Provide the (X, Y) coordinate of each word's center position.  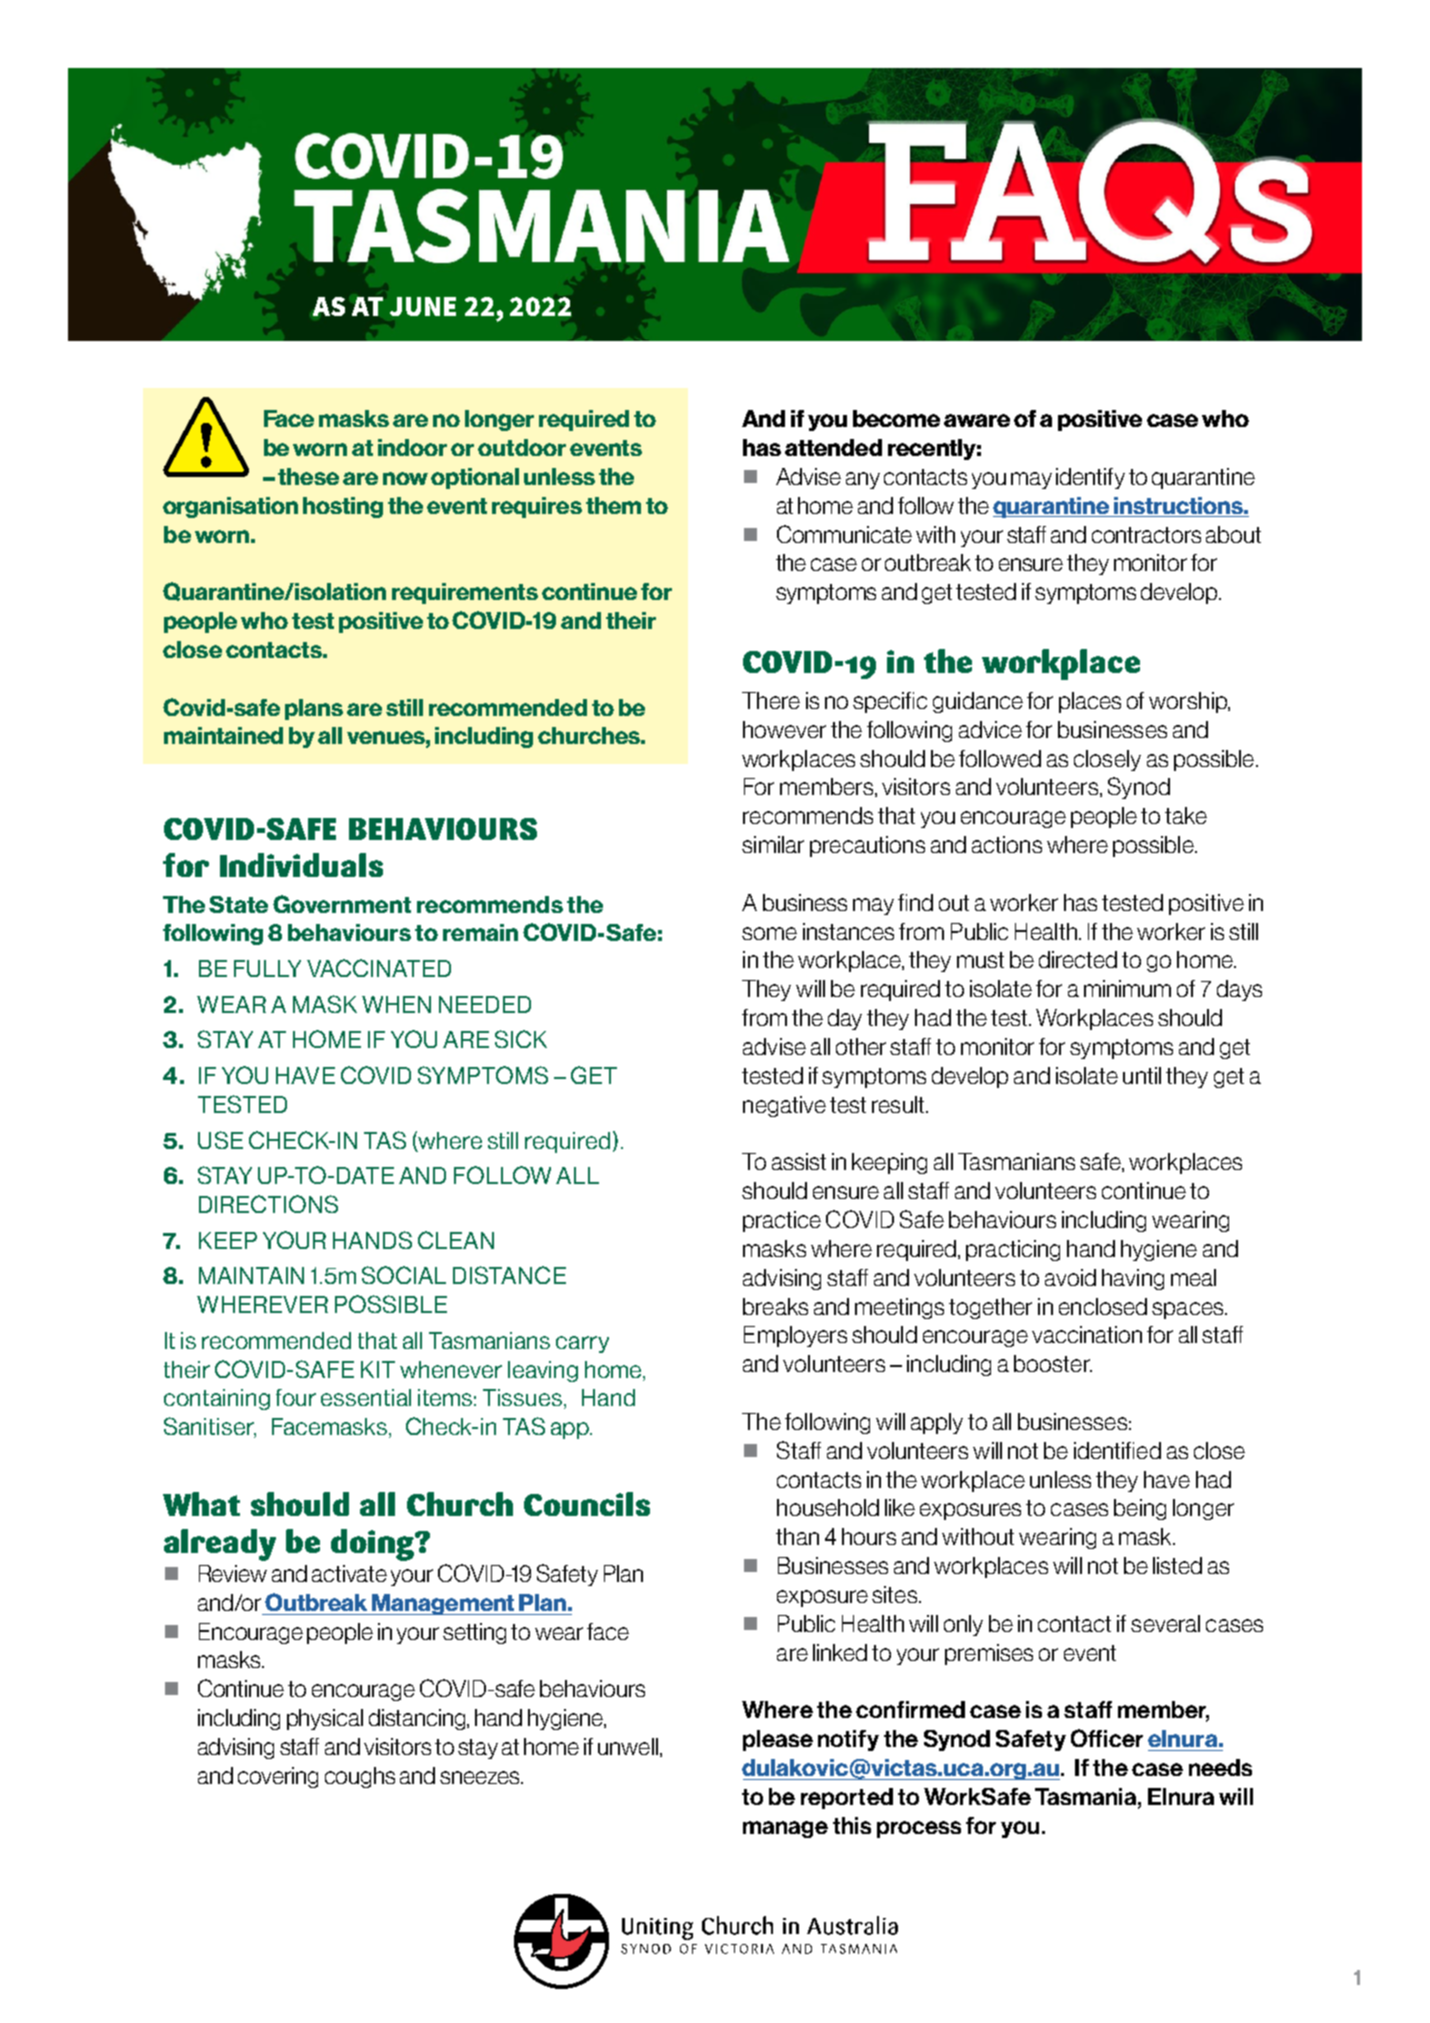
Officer (1107, 1738)
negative (784, 1106)
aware (977, 420)
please (778, 1740)
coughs (360, 1777)
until (1142, 1075)
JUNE (423, 306)
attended (833, 447)
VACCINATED (379, 968)
